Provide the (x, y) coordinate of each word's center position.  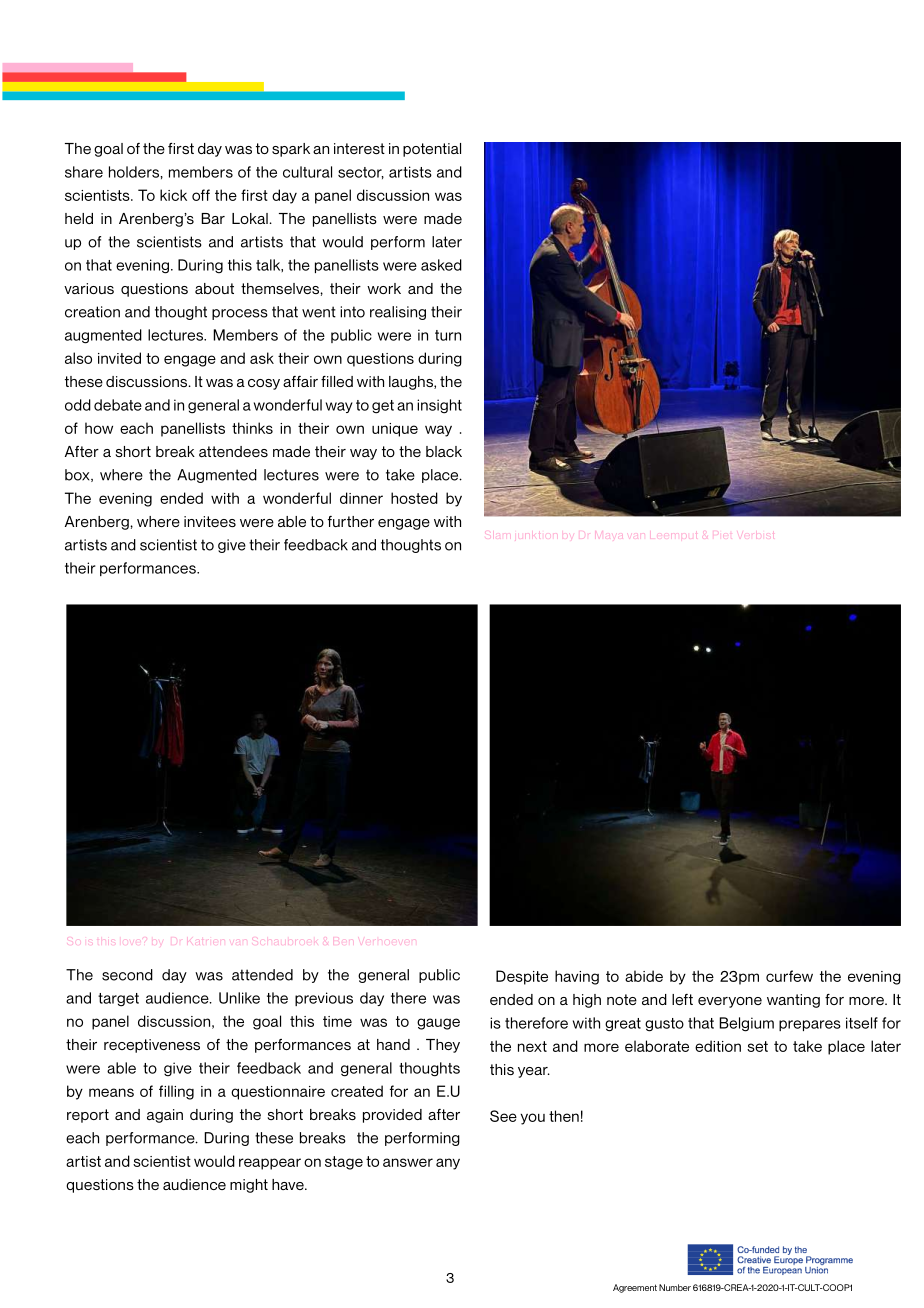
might (249, 1186)
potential (432, 150)
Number (675, 1287)
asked (441, 265)
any (448, 1164)
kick (173, 195)
